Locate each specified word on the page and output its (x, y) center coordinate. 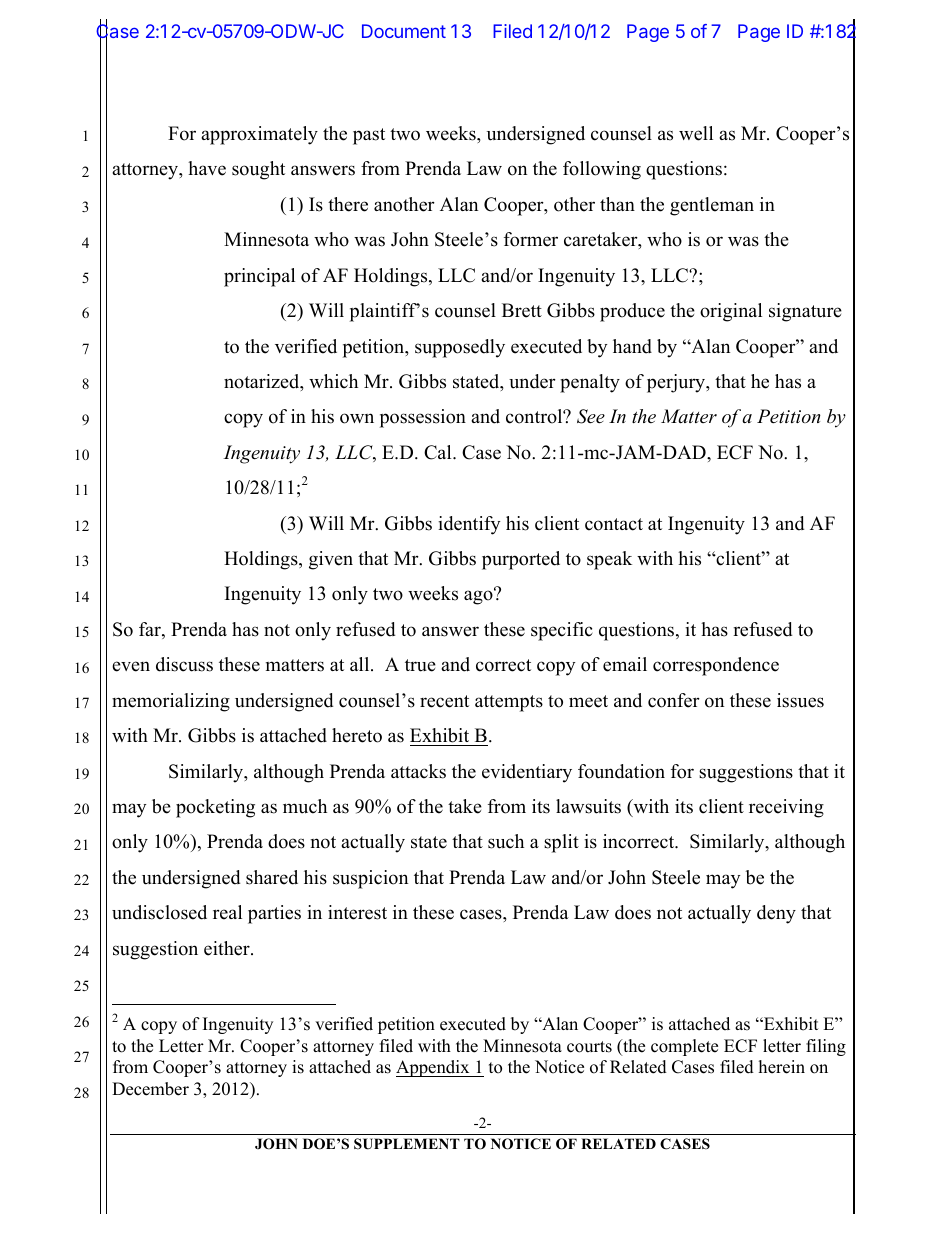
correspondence (716, 666)
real (227, 912)
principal (259, 277)
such (506, 841)
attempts (509, 703)
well (696, 133)
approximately (259, 135)
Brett (522, 310)
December (150, 1089)
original (731, 312)
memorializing (171, 702)
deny (776, 914)
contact (614, 524)
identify (469, 525)
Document (404, 31)
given (331, 560)
